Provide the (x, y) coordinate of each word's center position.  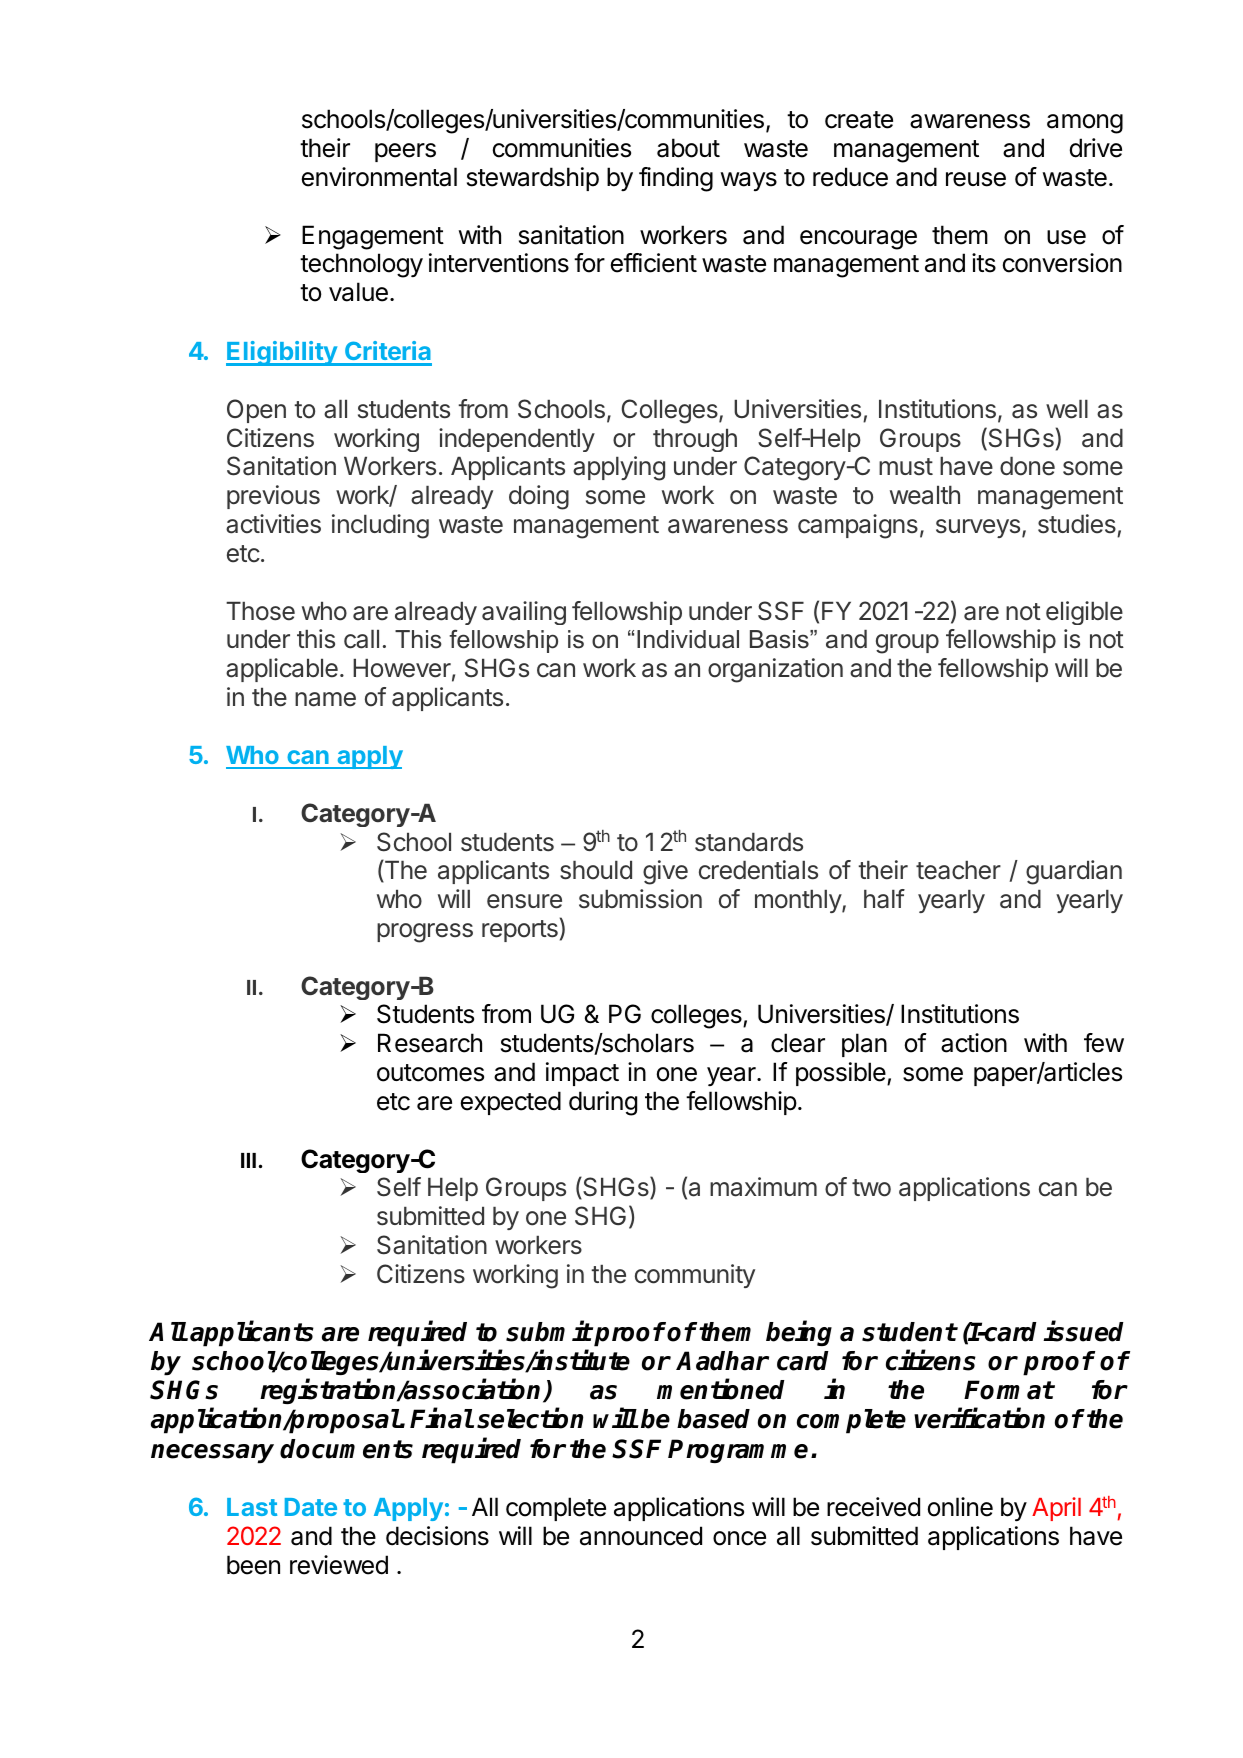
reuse (976, 179)
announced (641, 1536)
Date (311, 1507)
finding (676, 179)
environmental (379, 177)
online (960, 1507)
